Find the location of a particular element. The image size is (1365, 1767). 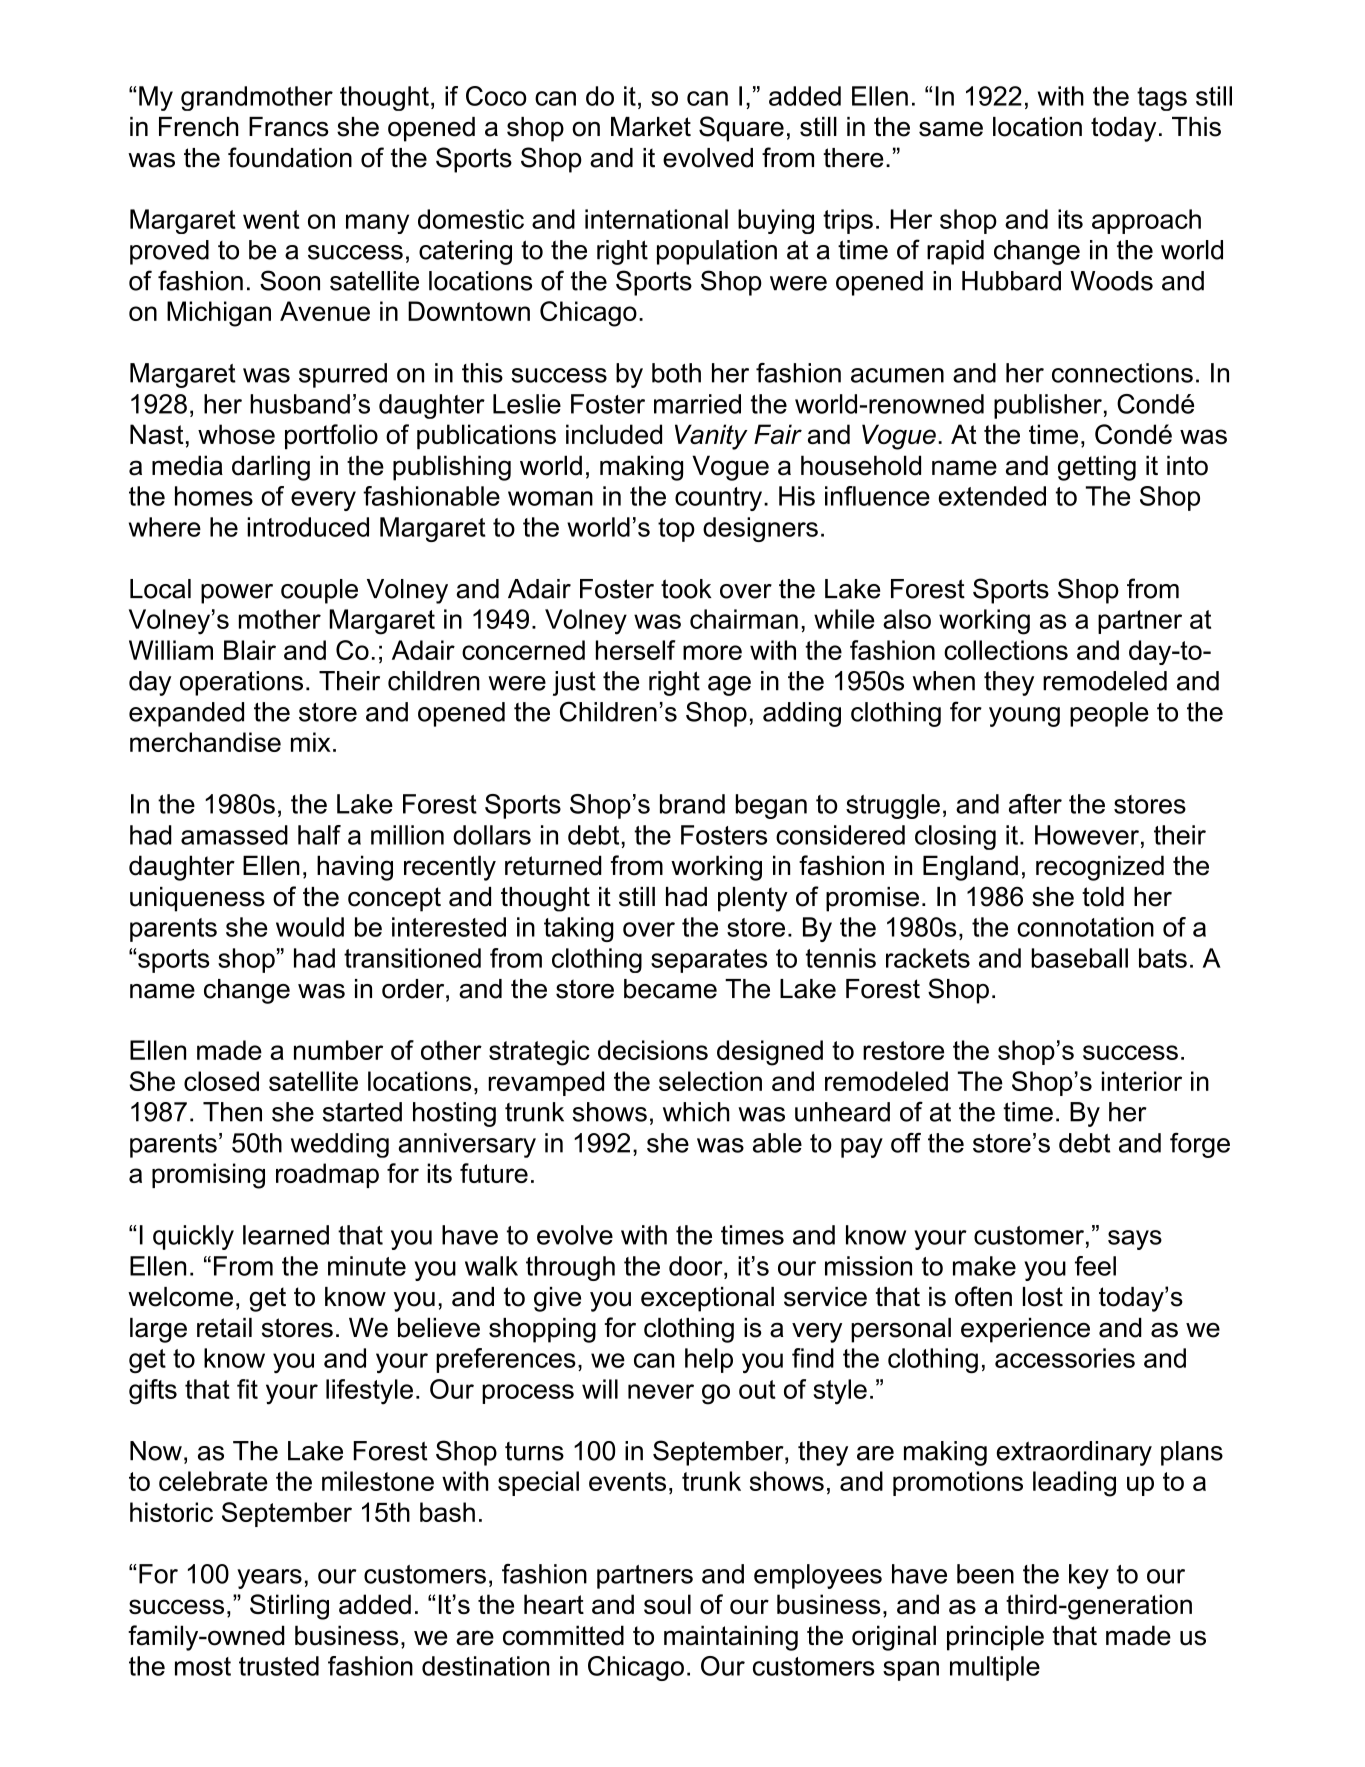

soul is located at coordinates (667, 1604).
